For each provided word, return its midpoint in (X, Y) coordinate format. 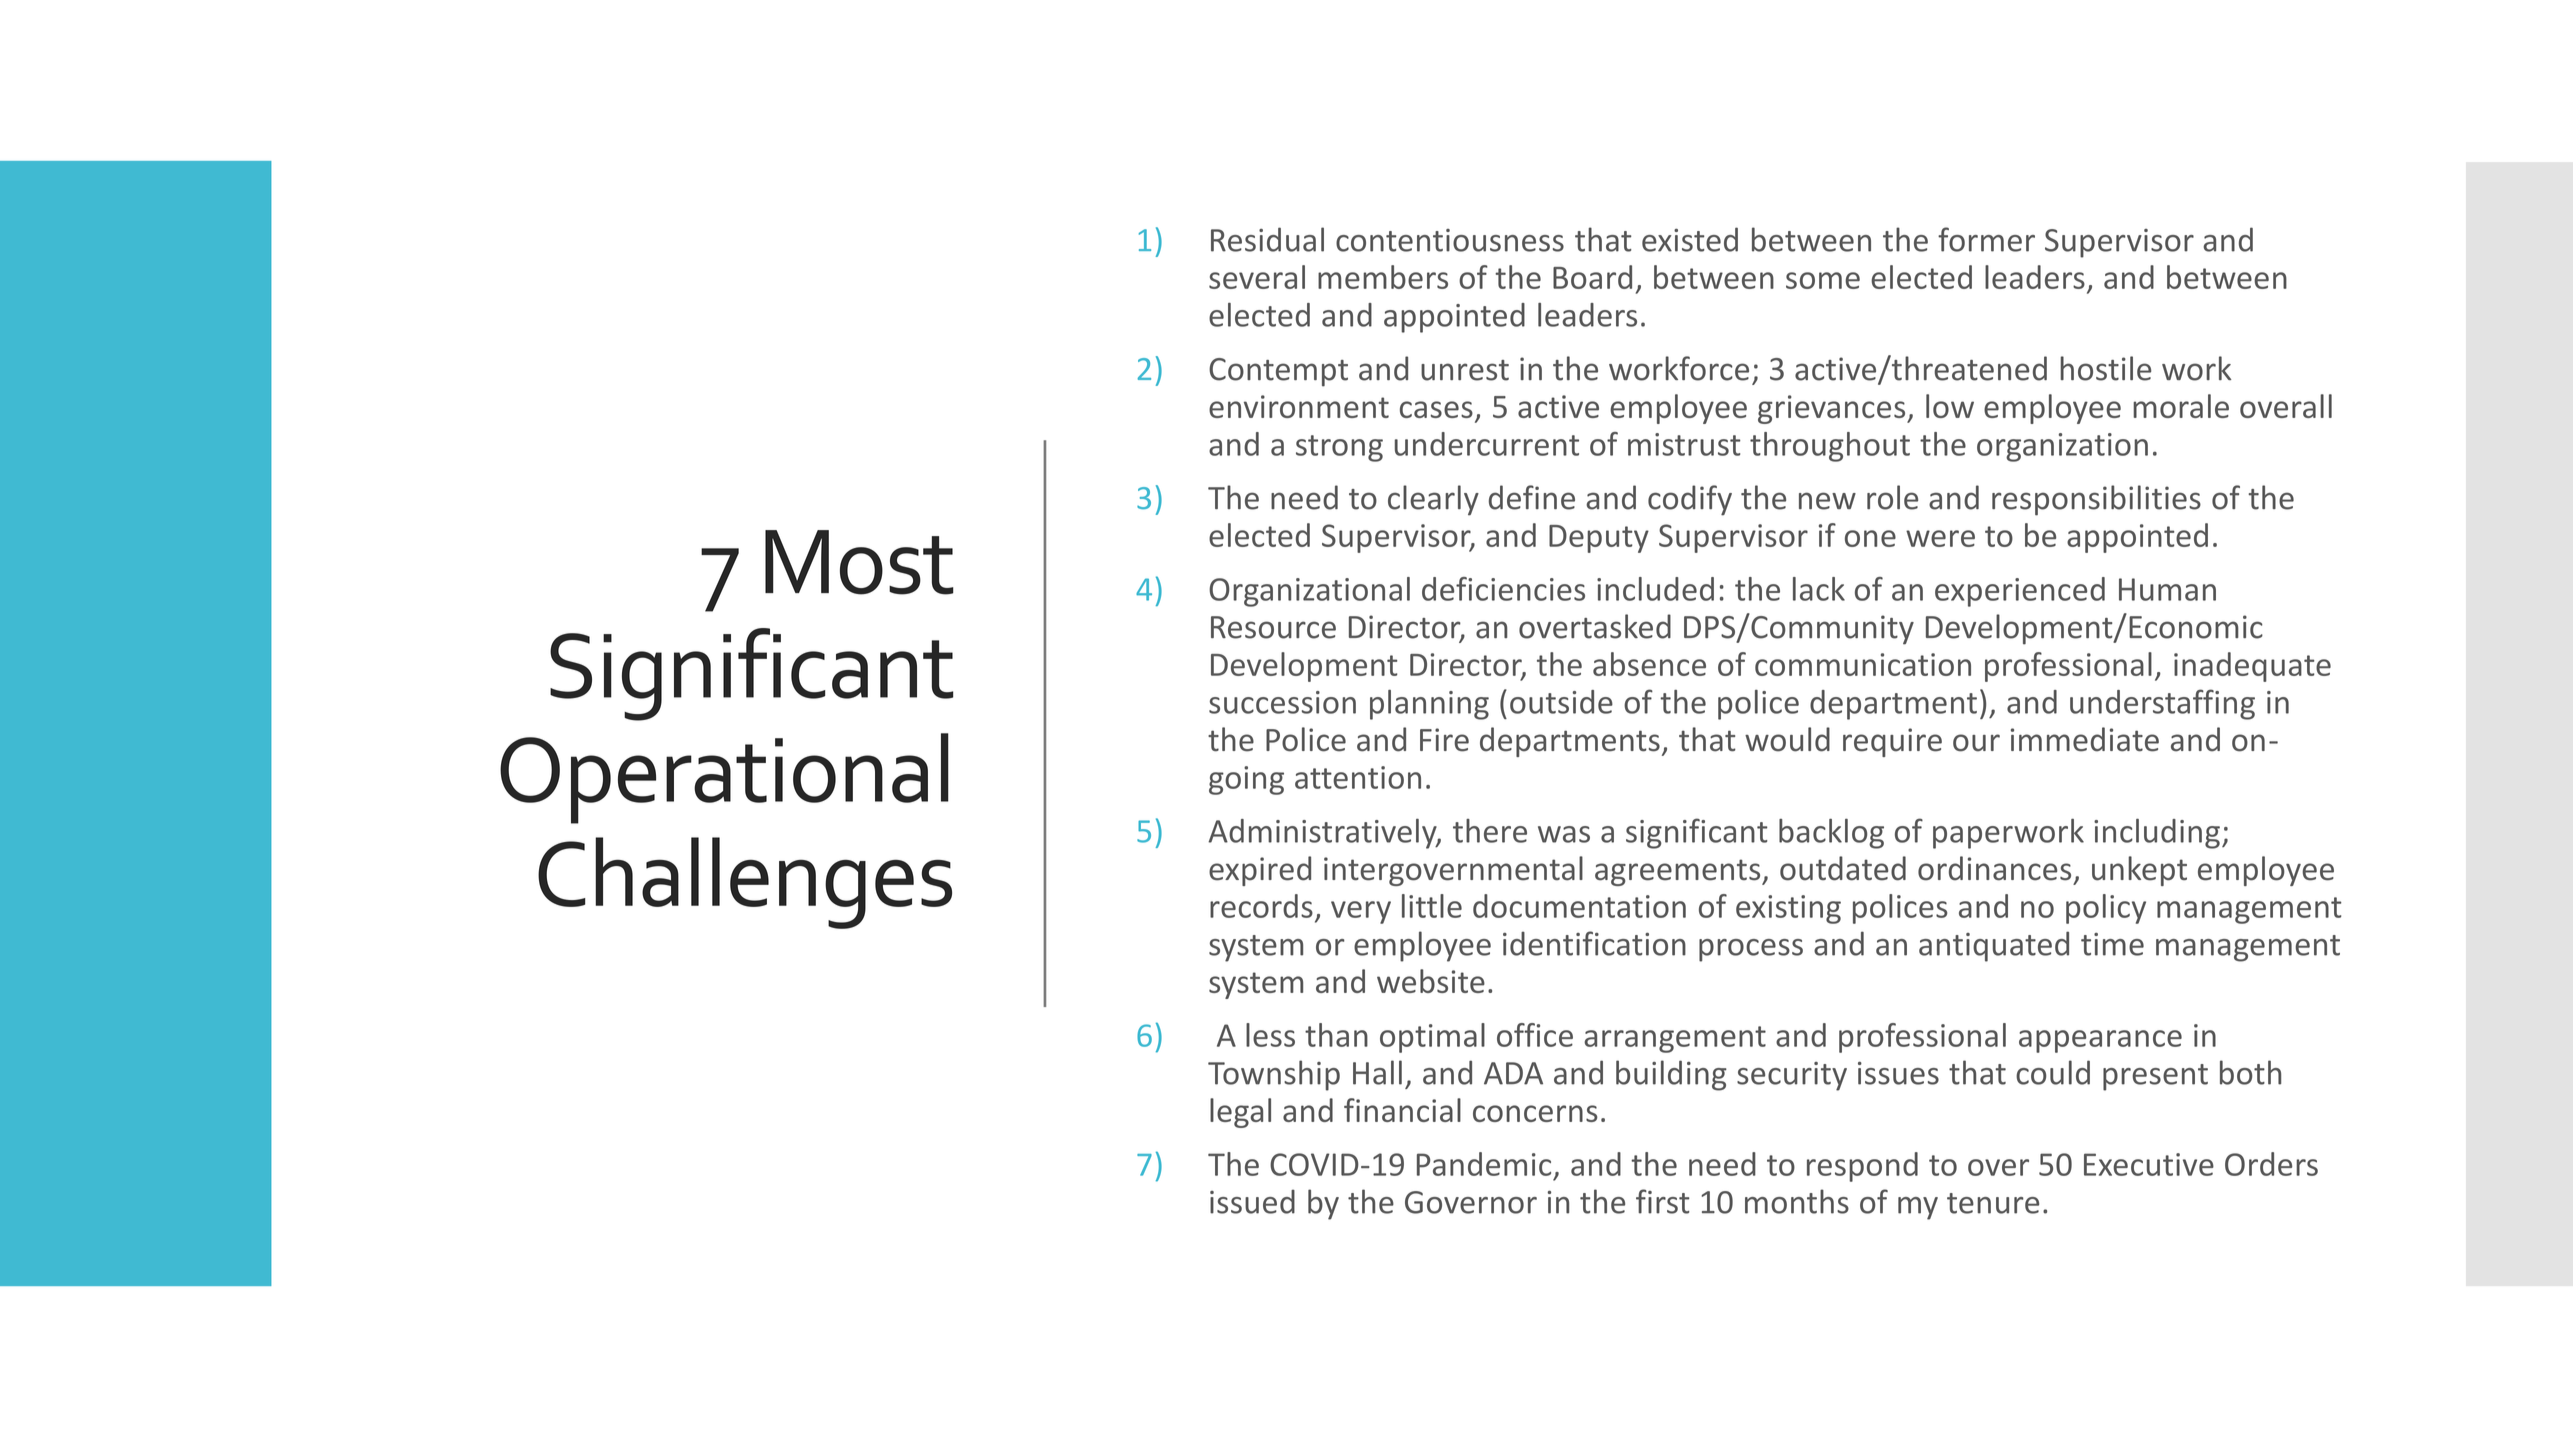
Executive (2149, 1164)
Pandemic (1484, 1164)
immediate (2085, 739)
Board (1592, 277)
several (1257, 277)
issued (1252, 1201)
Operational (724, 778)
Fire (1444, 740)
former (1986, 239)
